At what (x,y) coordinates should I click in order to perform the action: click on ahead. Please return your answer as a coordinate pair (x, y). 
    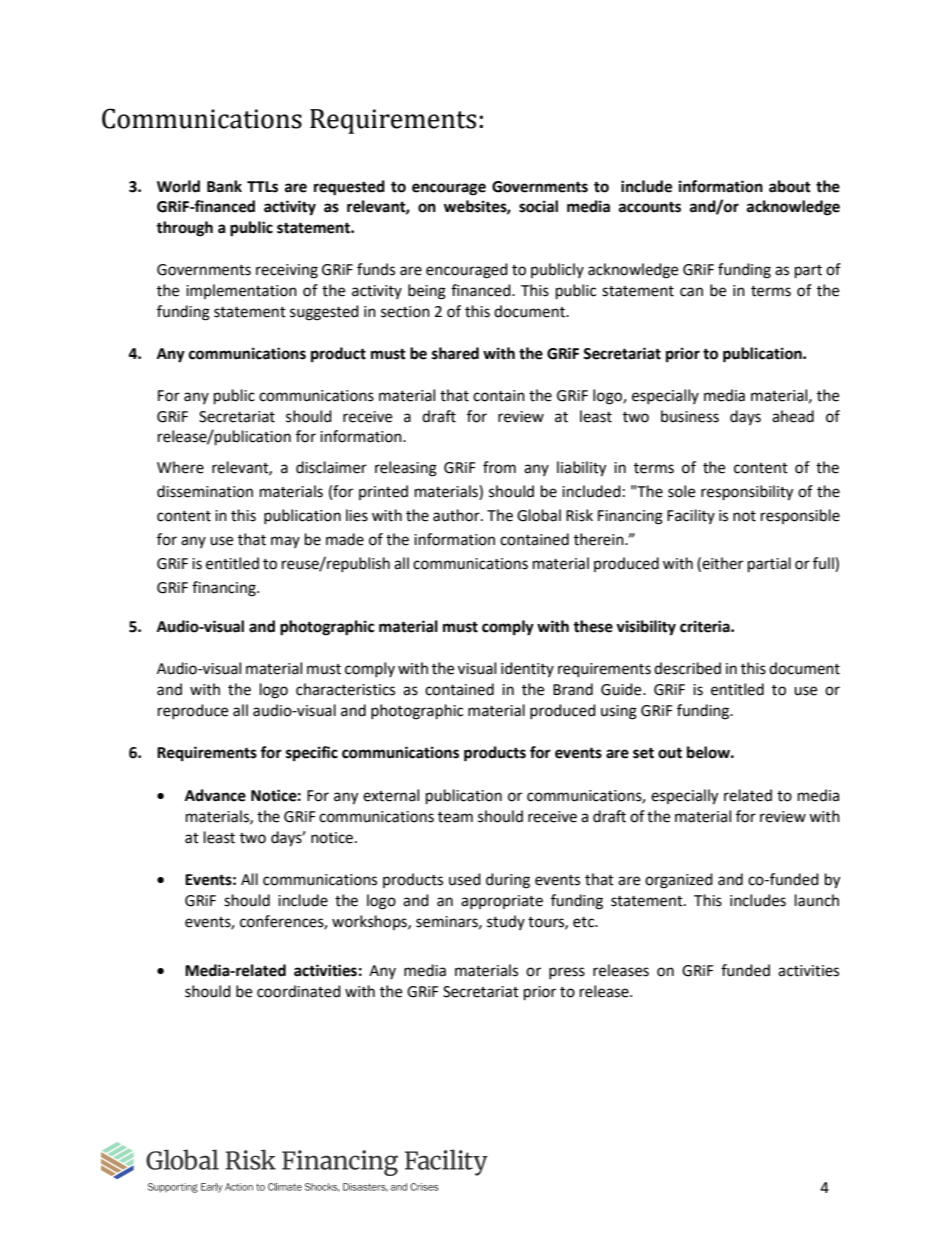
    Looking at the image, I should click on (793, 416).
